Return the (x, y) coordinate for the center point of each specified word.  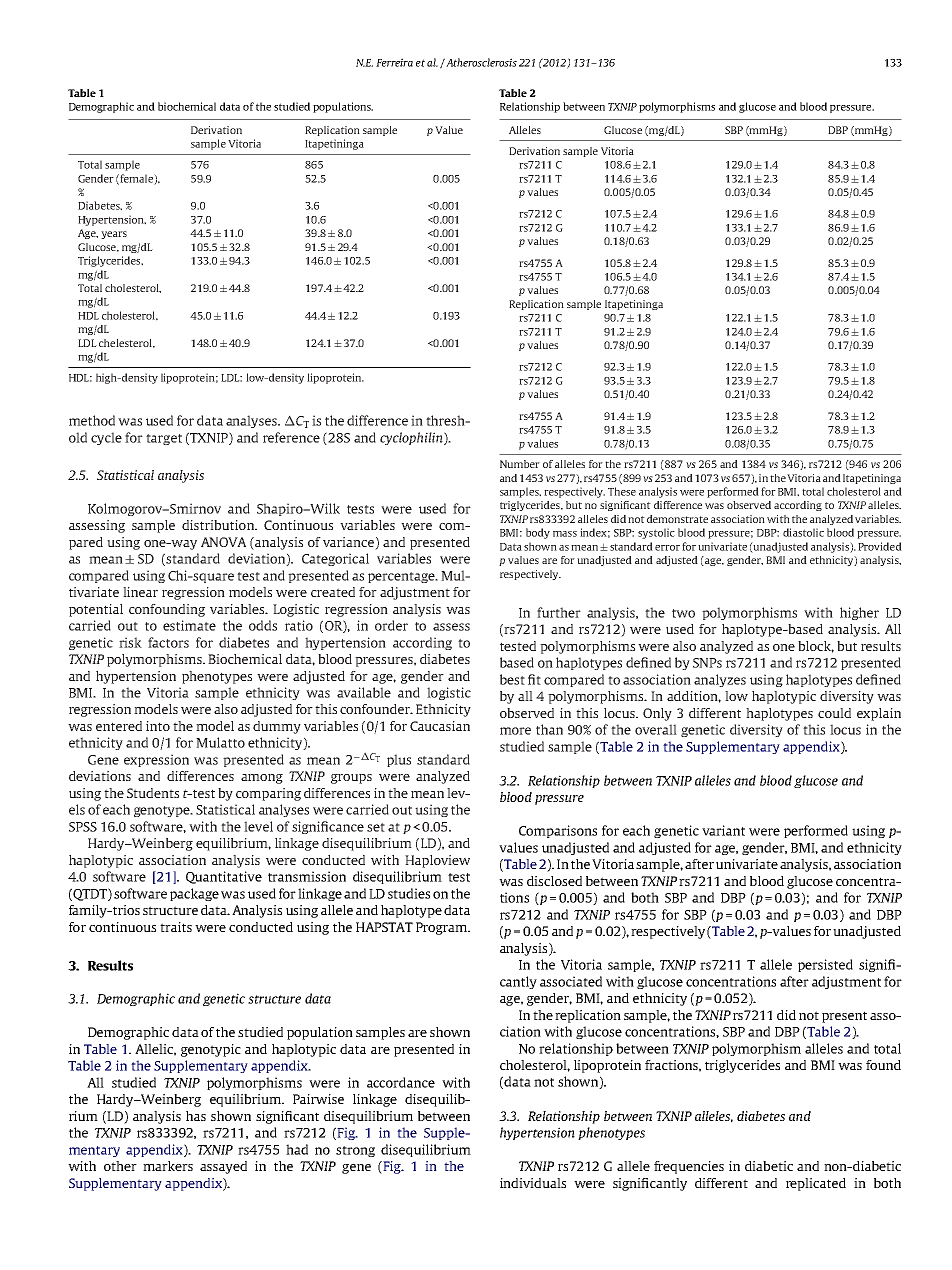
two (683, 613)
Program (443, 928)
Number (520, 464)
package (194, 894)
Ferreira (394, 62)
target (164, 439)
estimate (189, 625)
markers (168, 1166)
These (622, 491)
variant (723, 830)
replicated (816, 1184)
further (559, 612)
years (114, 235)
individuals (533, 1183)
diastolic (803, 532)
